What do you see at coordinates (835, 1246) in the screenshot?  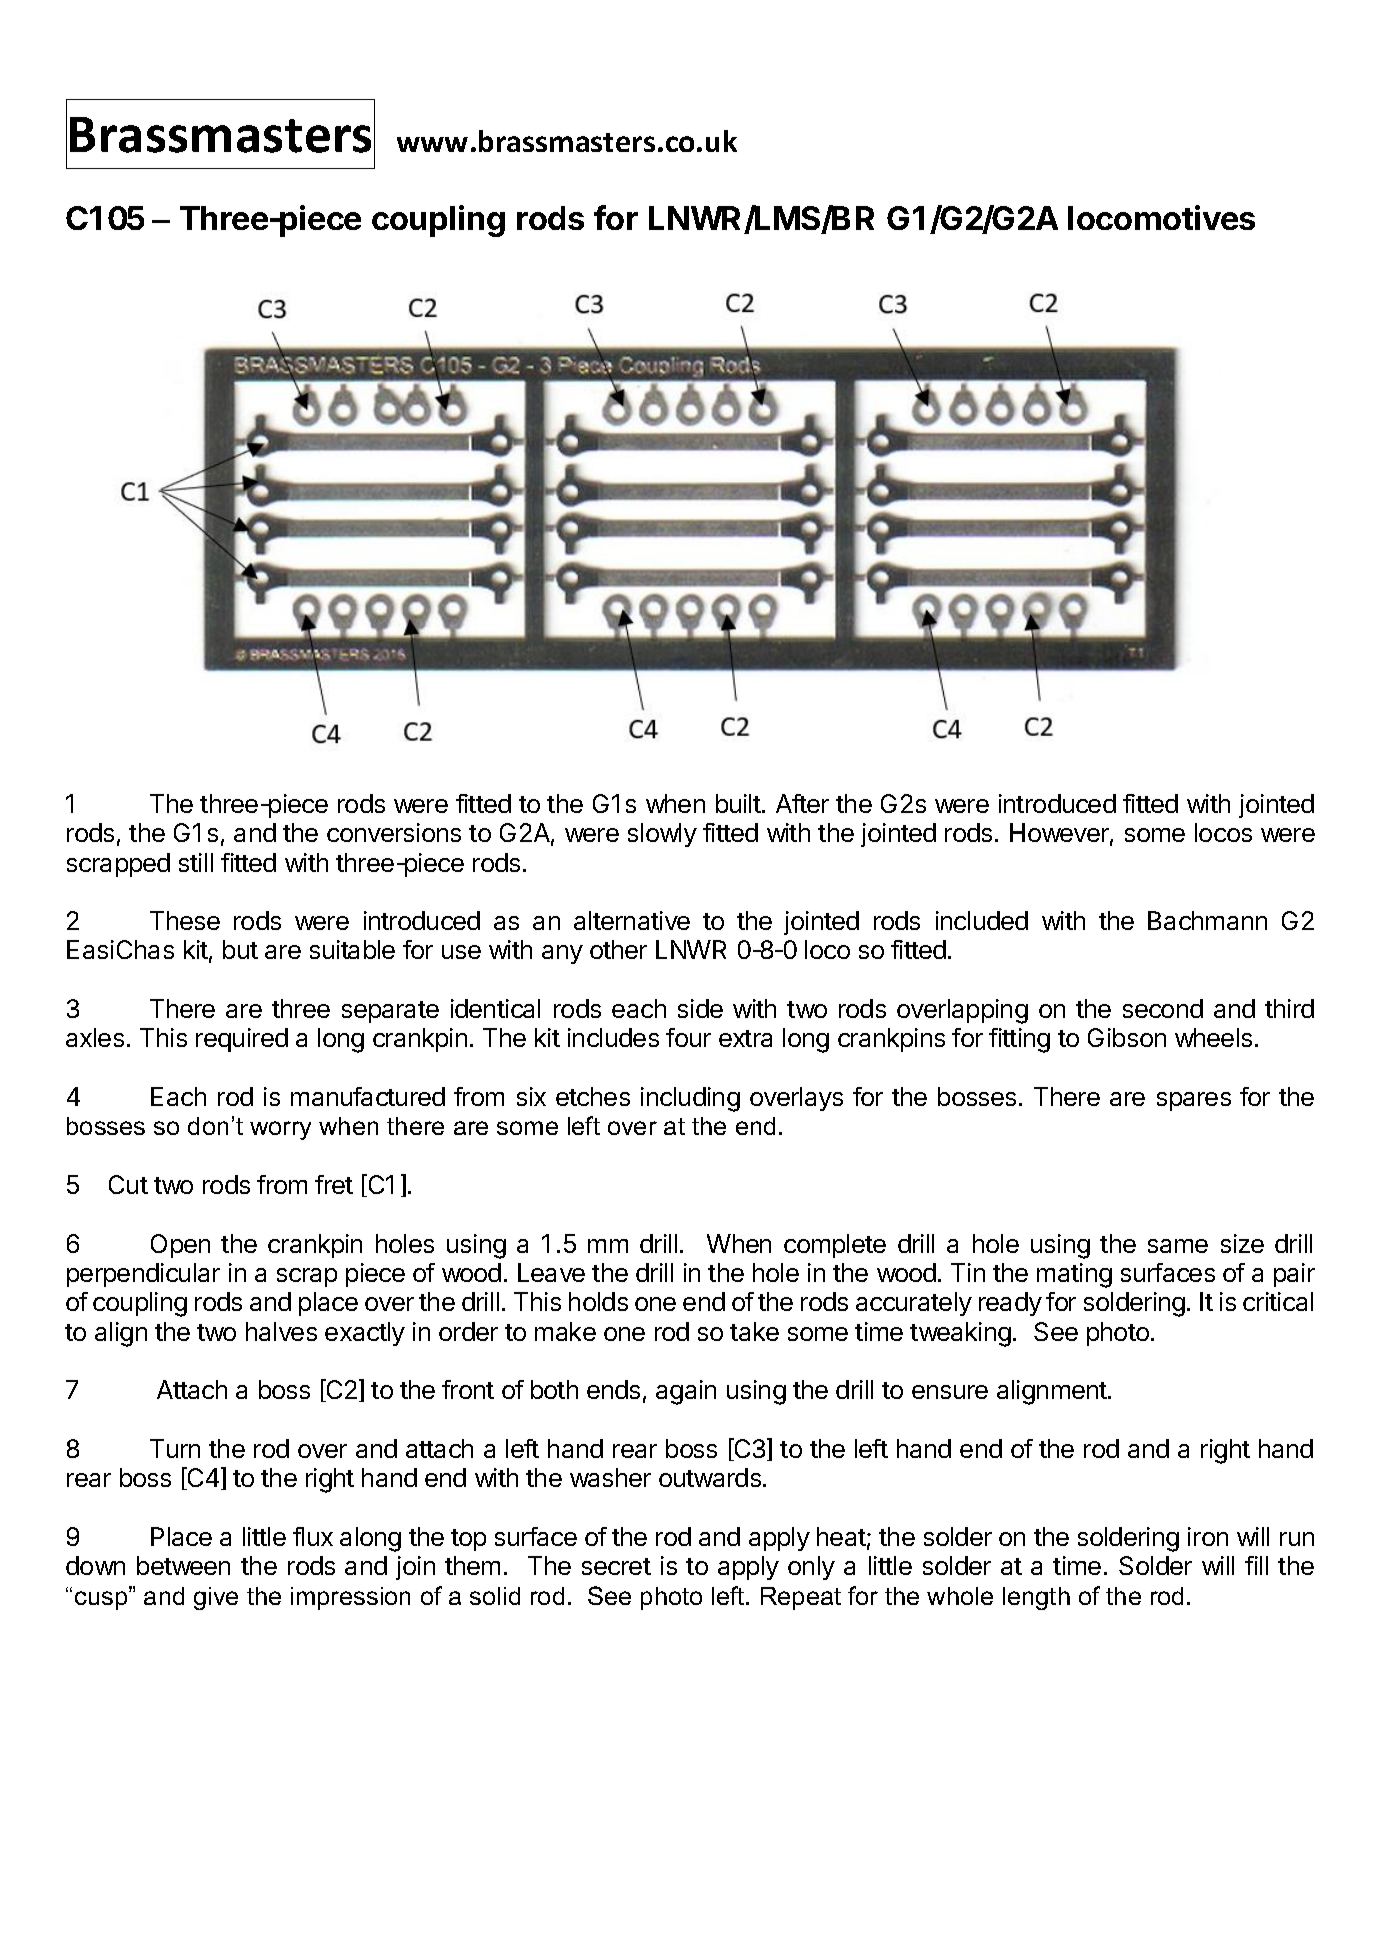 I see `complete` at bounding box center [835, 1246].
